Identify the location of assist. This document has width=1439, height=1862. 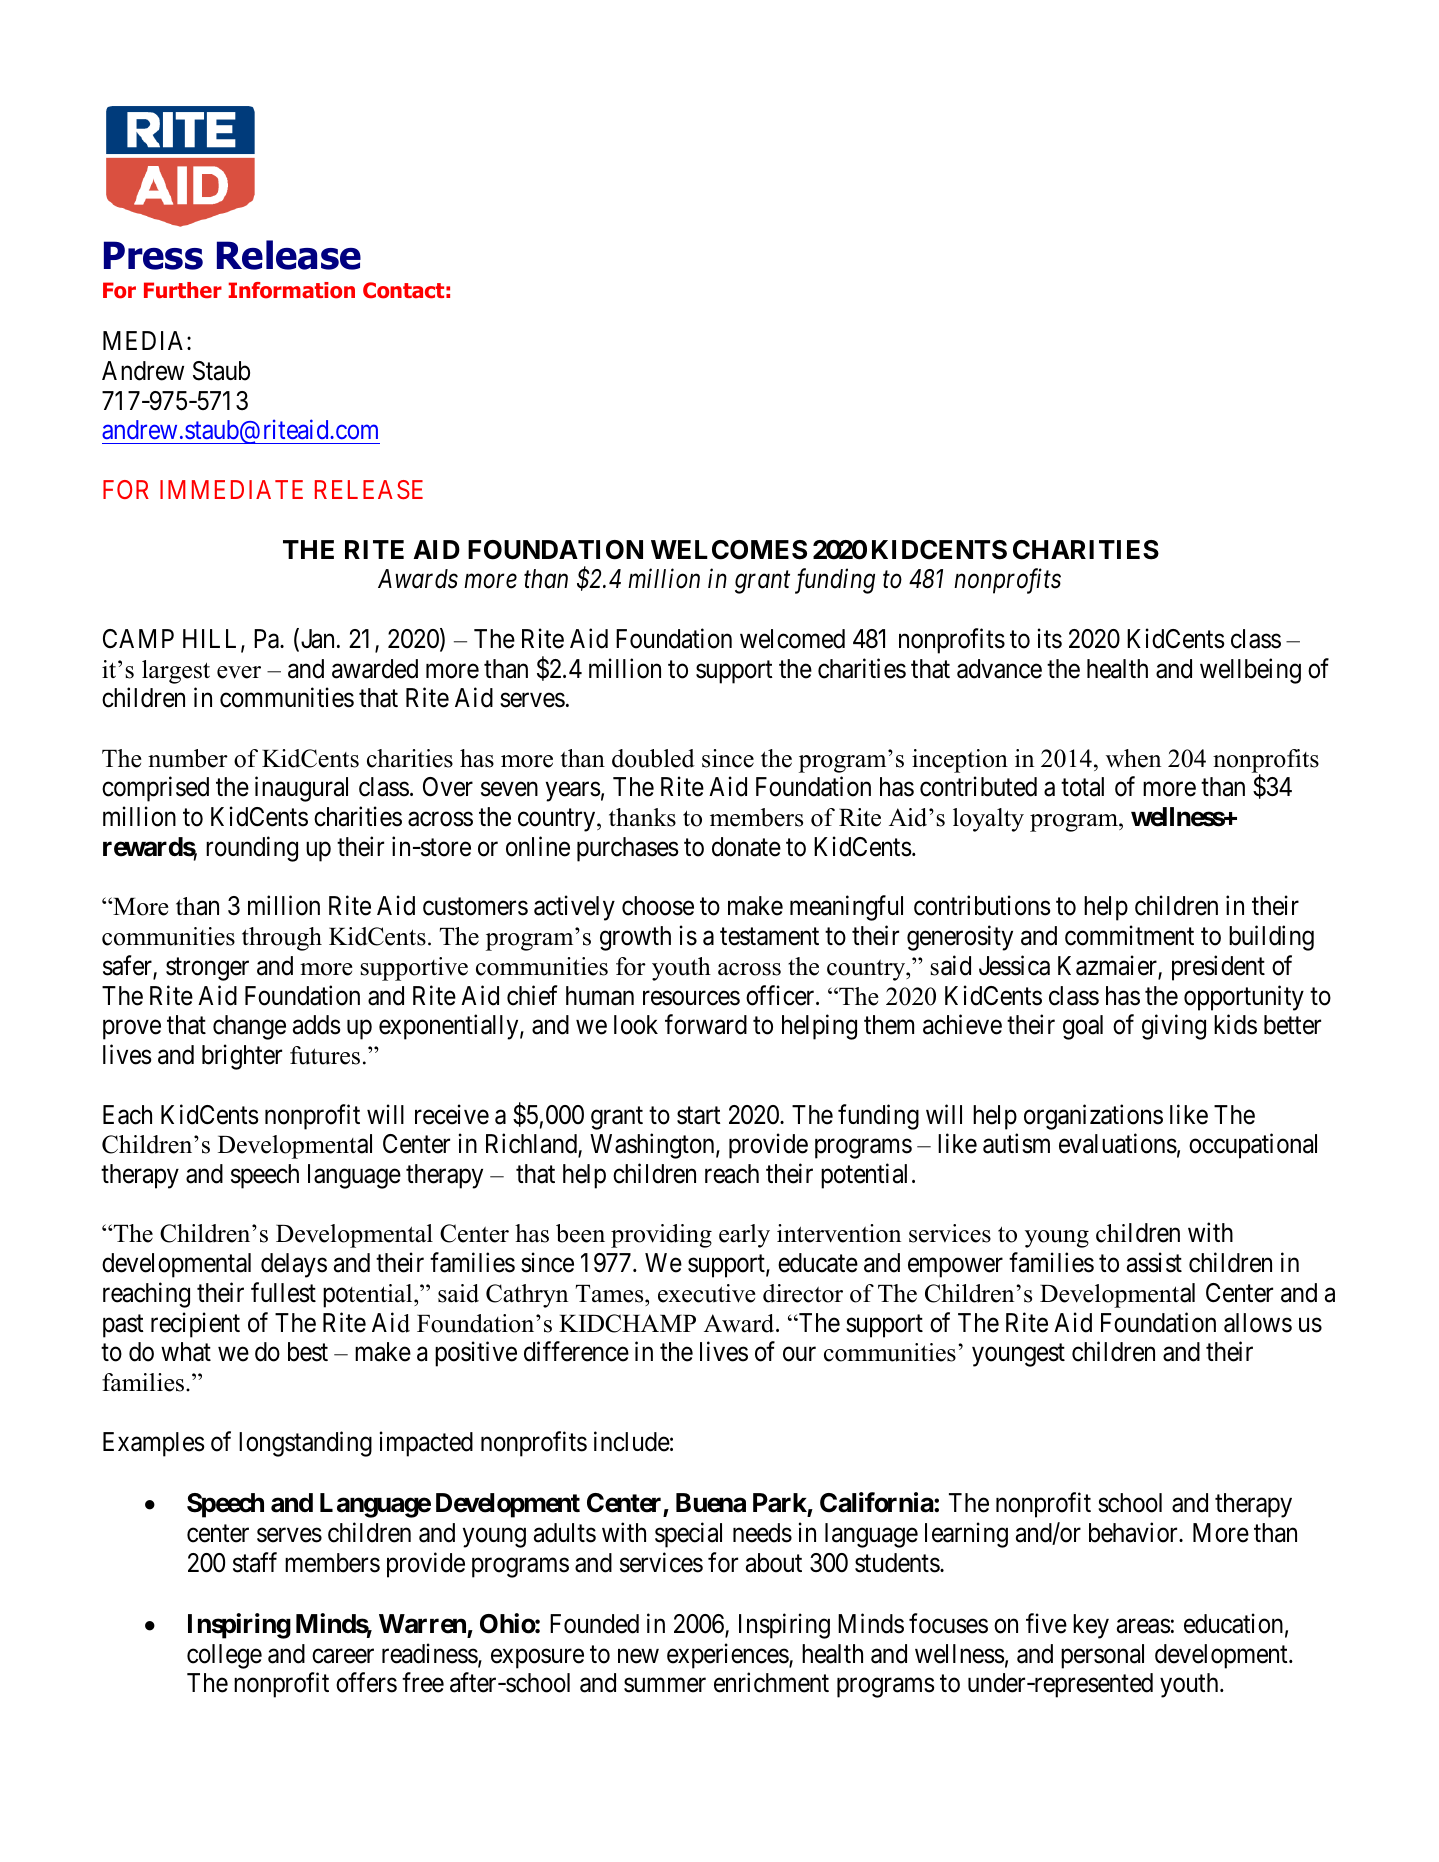
(1154, 1263).
